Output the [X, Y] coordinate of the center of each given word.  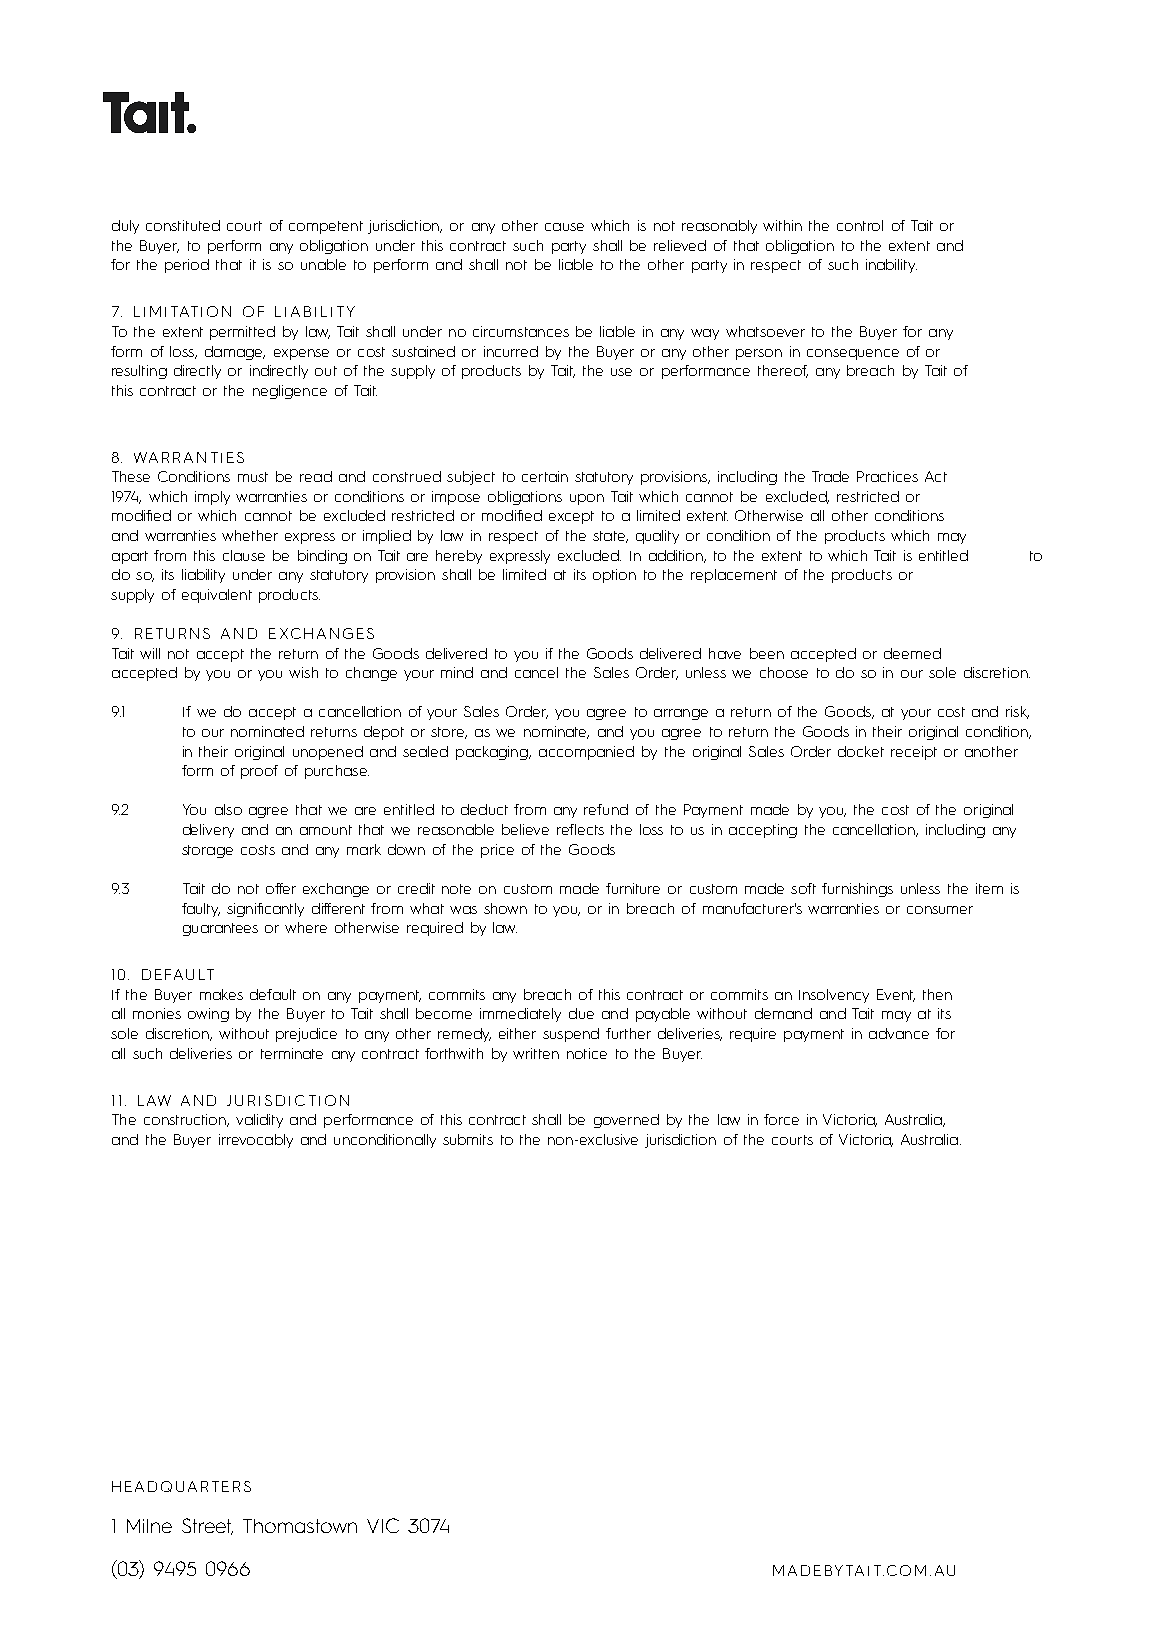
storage [207, 851]
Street [207, 1526]
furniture [633, 888]
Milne [149, 1526]
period [187, 266]
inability [891, 266]
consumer [940, 910]
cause [564, 227]
